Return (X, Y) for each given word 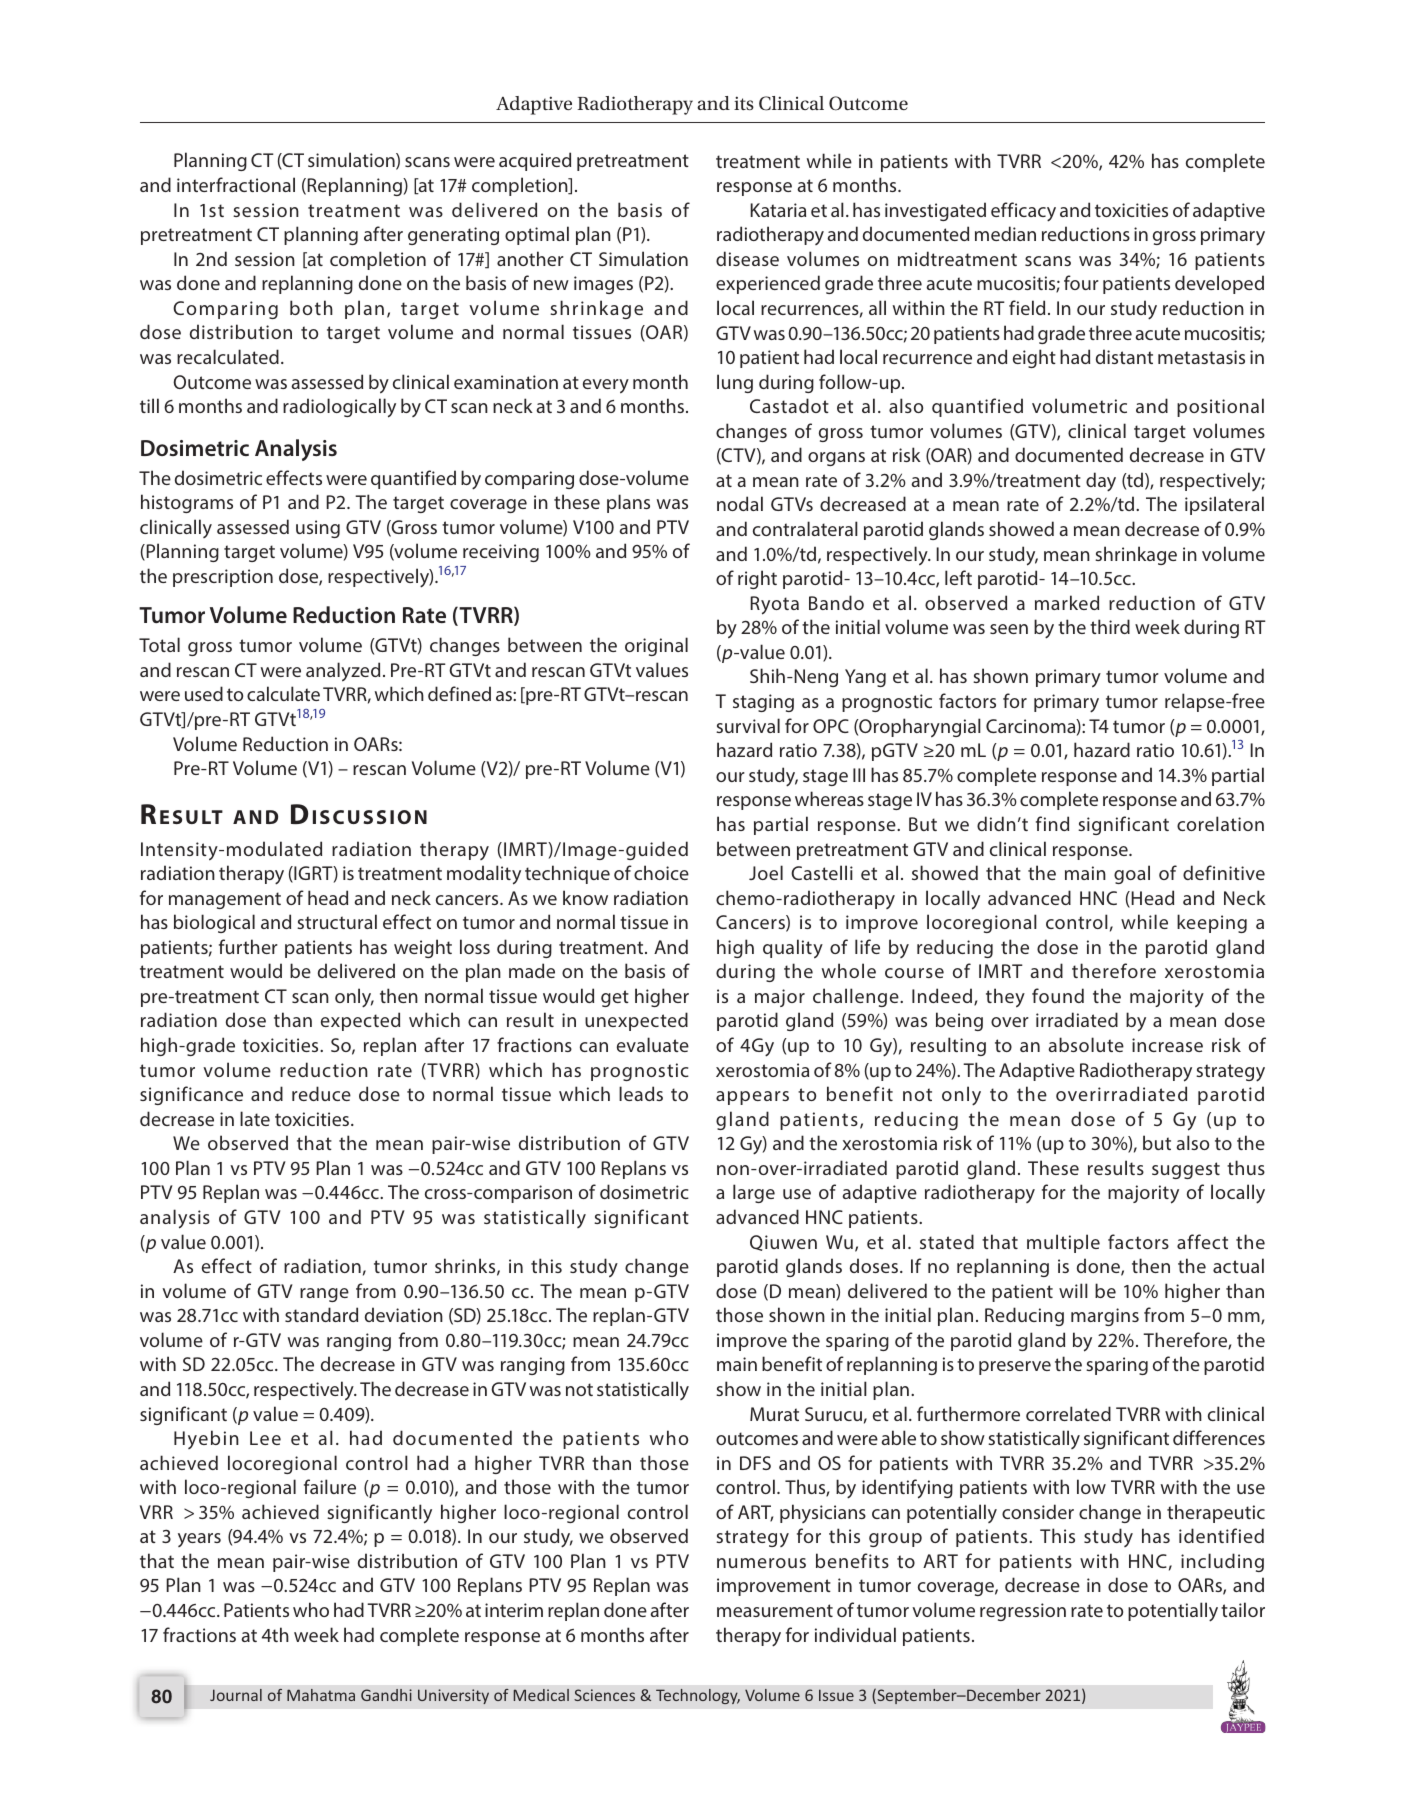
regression (1023, 1612)
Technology (698, 1696)
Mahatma (321, 1695)
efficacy (1023, 212)
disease (747, 258)
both (311, 307)
